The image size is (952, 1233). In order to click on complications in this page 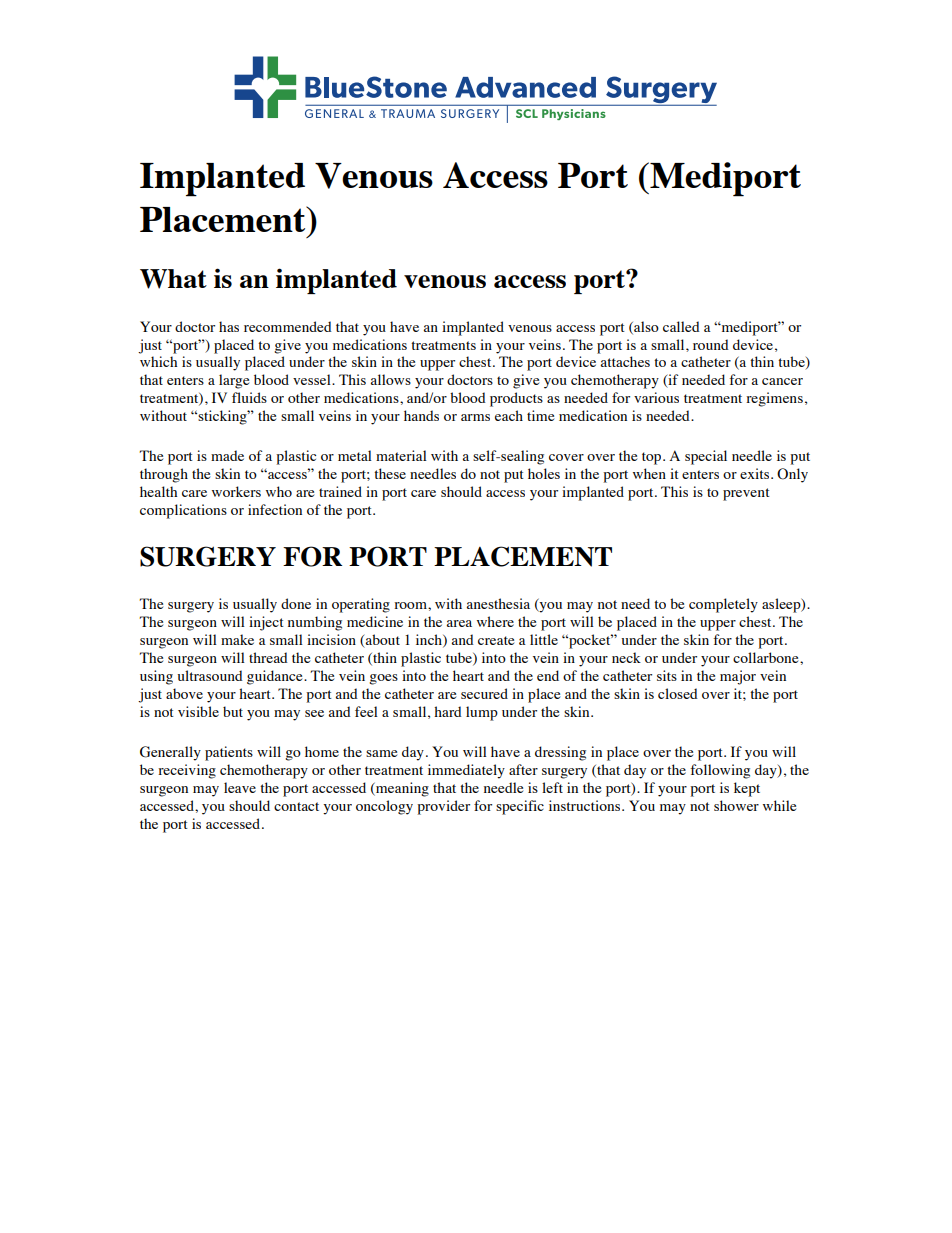, I will do `click(183, 511)`.
